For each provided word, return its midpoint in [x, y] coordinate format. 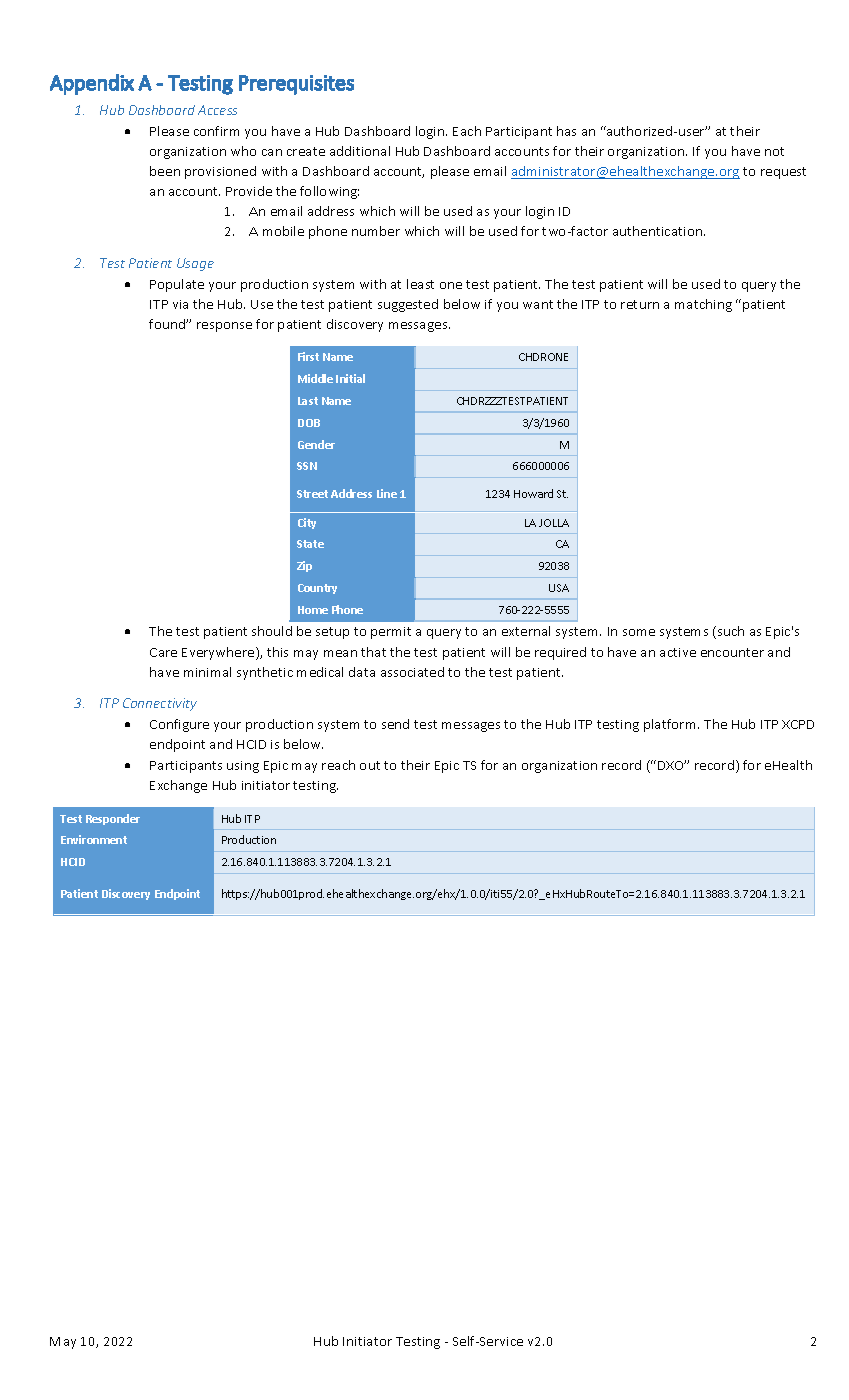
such [729, 632]
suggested [408, 305]
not [774, 151]
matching [703, 305]
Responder [113, 819]
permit [391, 633]
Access [217, 110]
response [224, 327]
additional [360, 151]
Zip [304, 566]
